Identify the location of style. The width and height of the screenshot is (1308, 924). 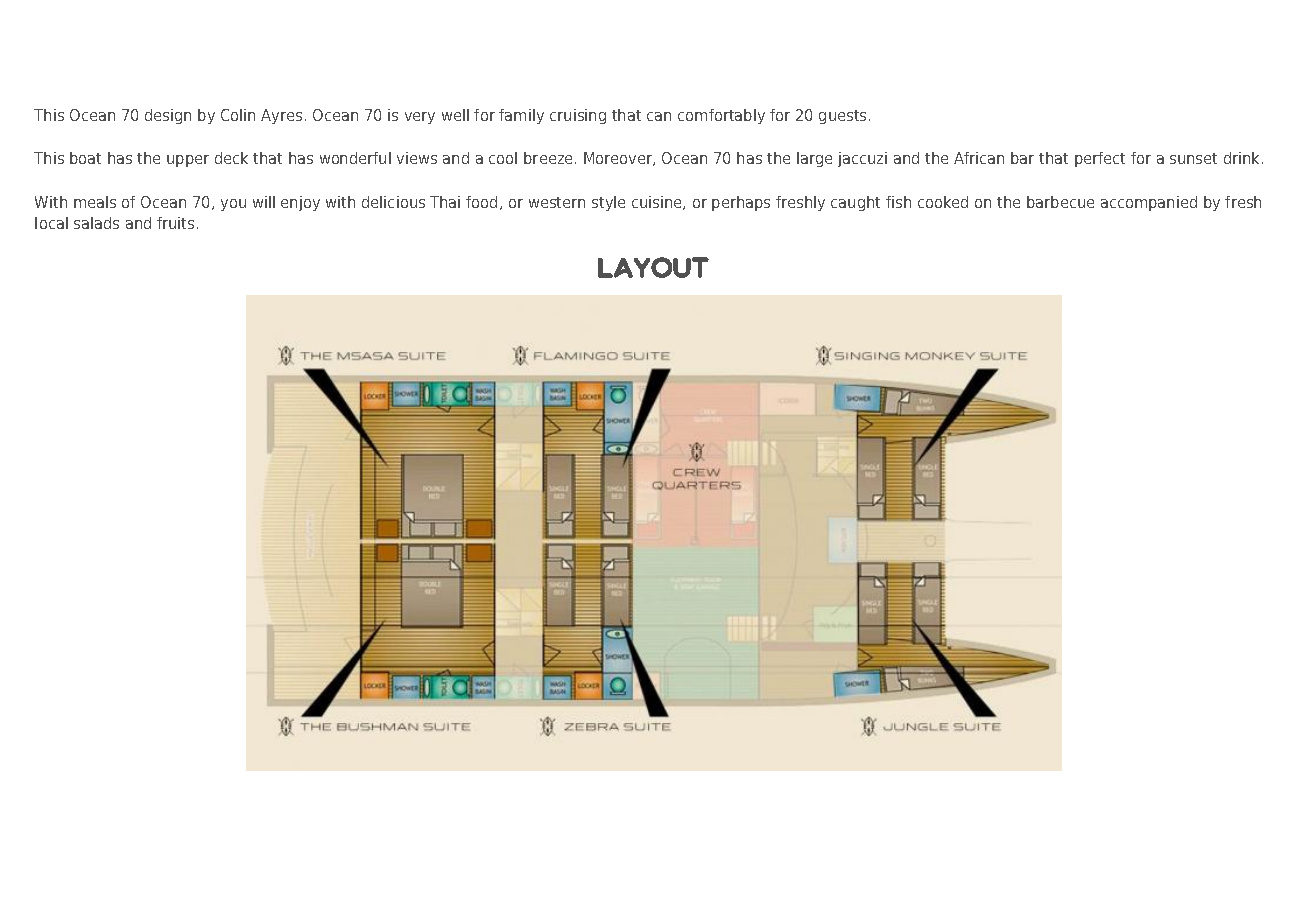
(608, 203).
